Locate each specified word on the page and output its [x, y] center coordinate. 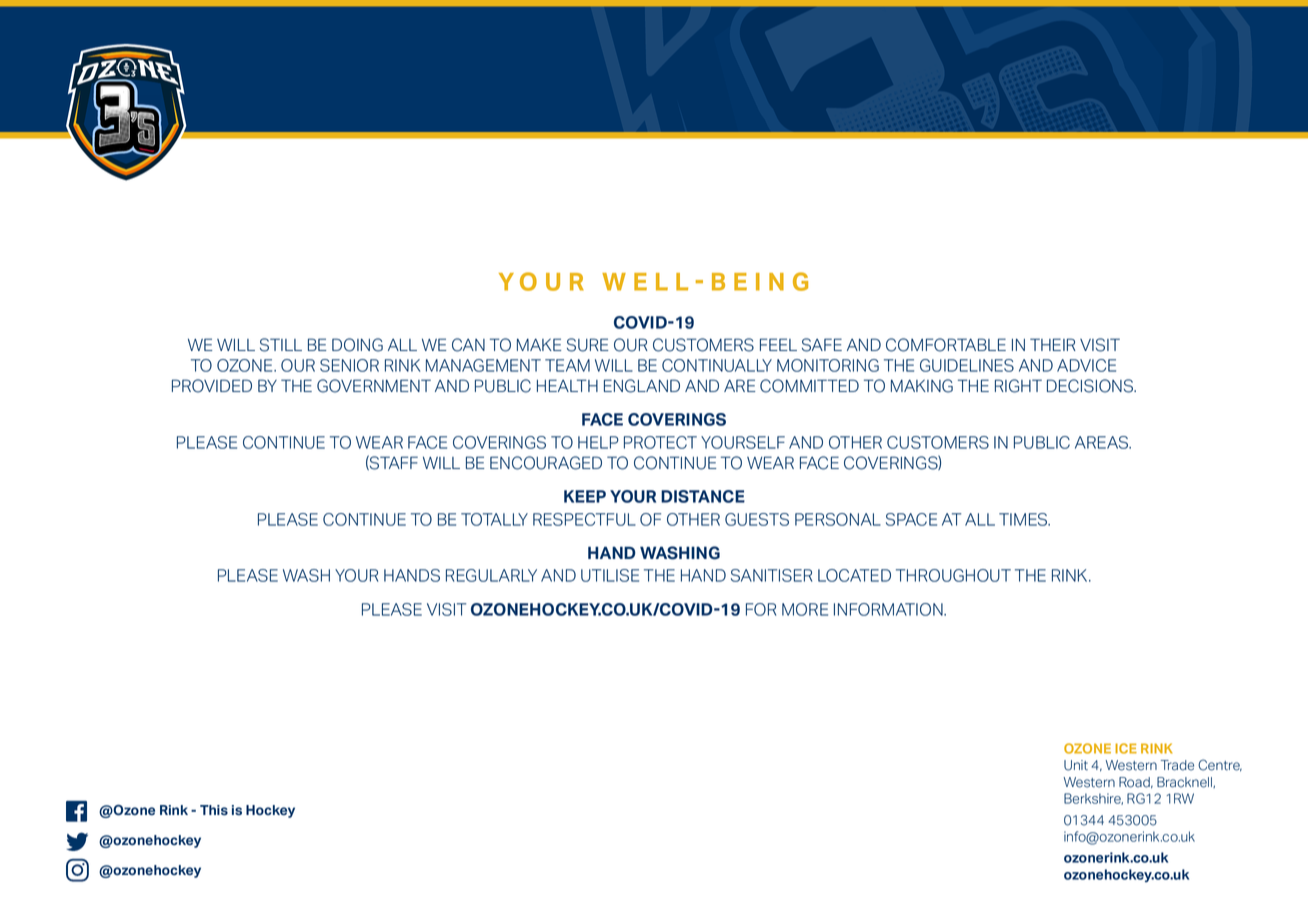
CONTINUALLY [717, 365]
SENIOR [349, 365]
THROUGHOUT [953, 575]
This [214, 810]
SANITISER [771, 575]
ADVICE [1086, 365]
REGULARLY [491, 575]
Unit [1076, 765]
